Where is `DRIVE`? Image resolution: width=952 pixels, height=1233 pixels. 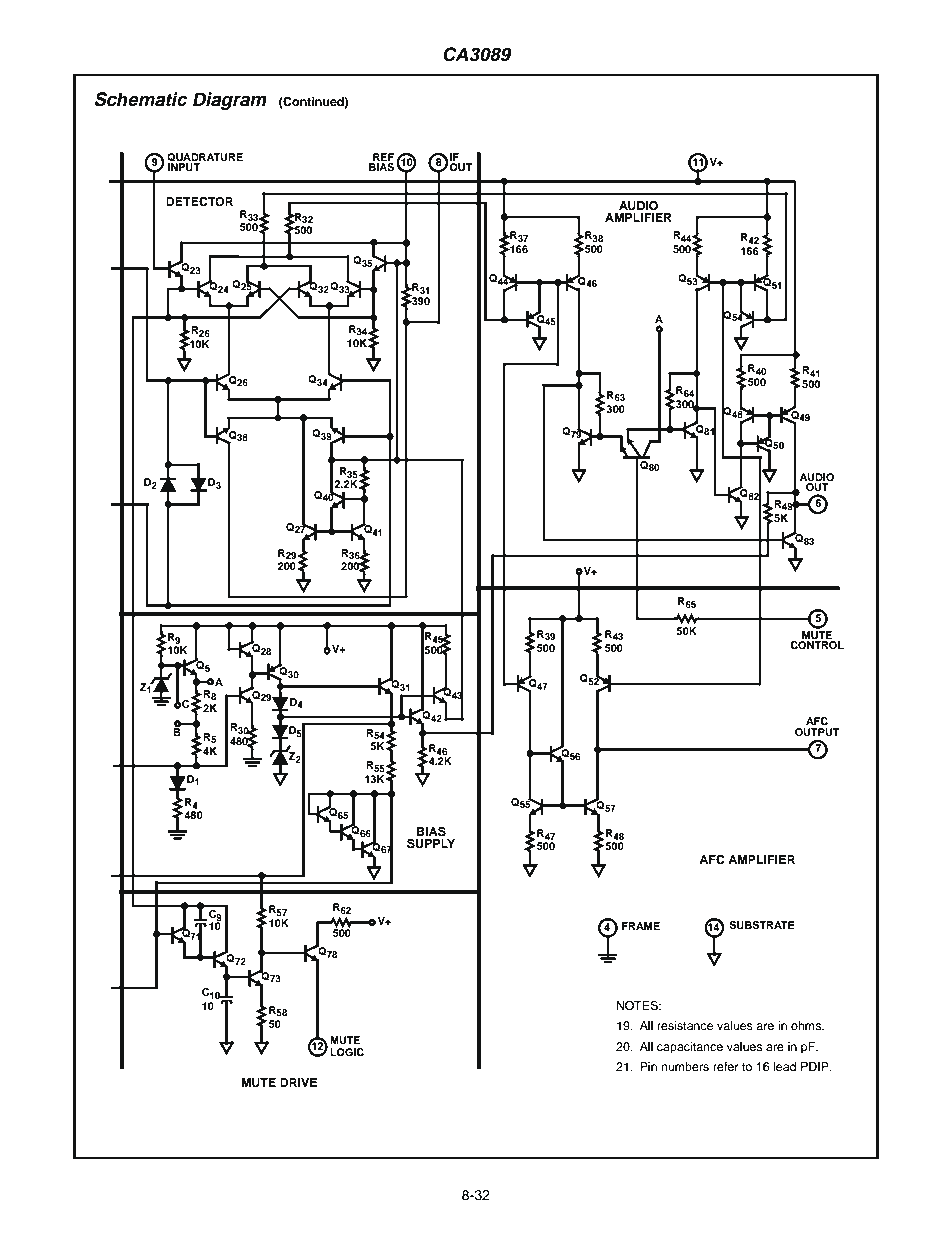
DRIVE is located at coordinates (298, 1082).
